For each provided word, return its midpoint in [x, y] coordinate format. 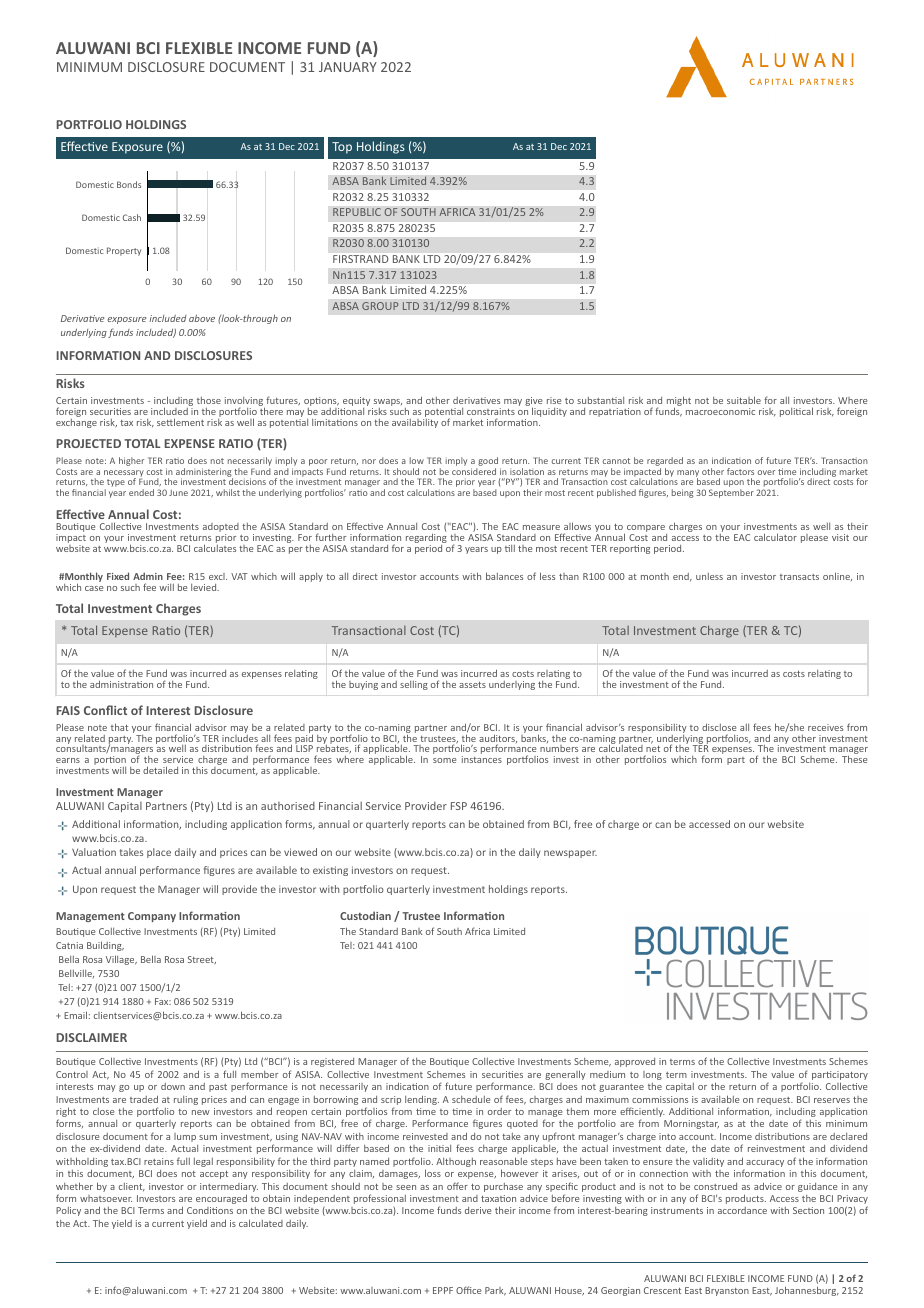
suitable [744, 400]
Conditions [210, 1210]
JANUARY [348, 67]
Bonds [129, 184]
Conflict [105, 710]
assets [472, 685]
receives [825, 727]
